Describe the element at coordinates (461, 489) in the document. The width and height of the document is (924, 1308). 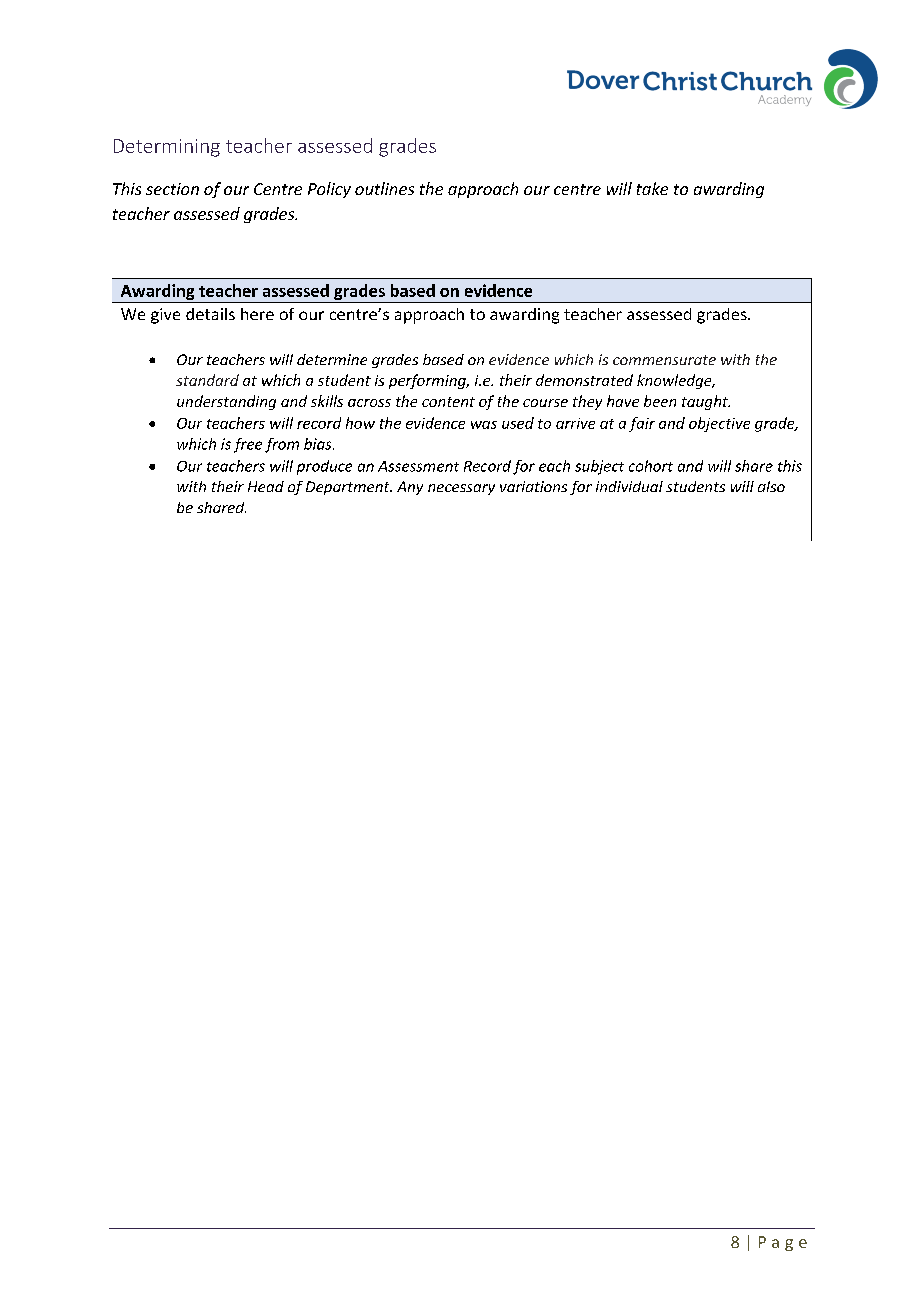
I see `necessary` at that location.
